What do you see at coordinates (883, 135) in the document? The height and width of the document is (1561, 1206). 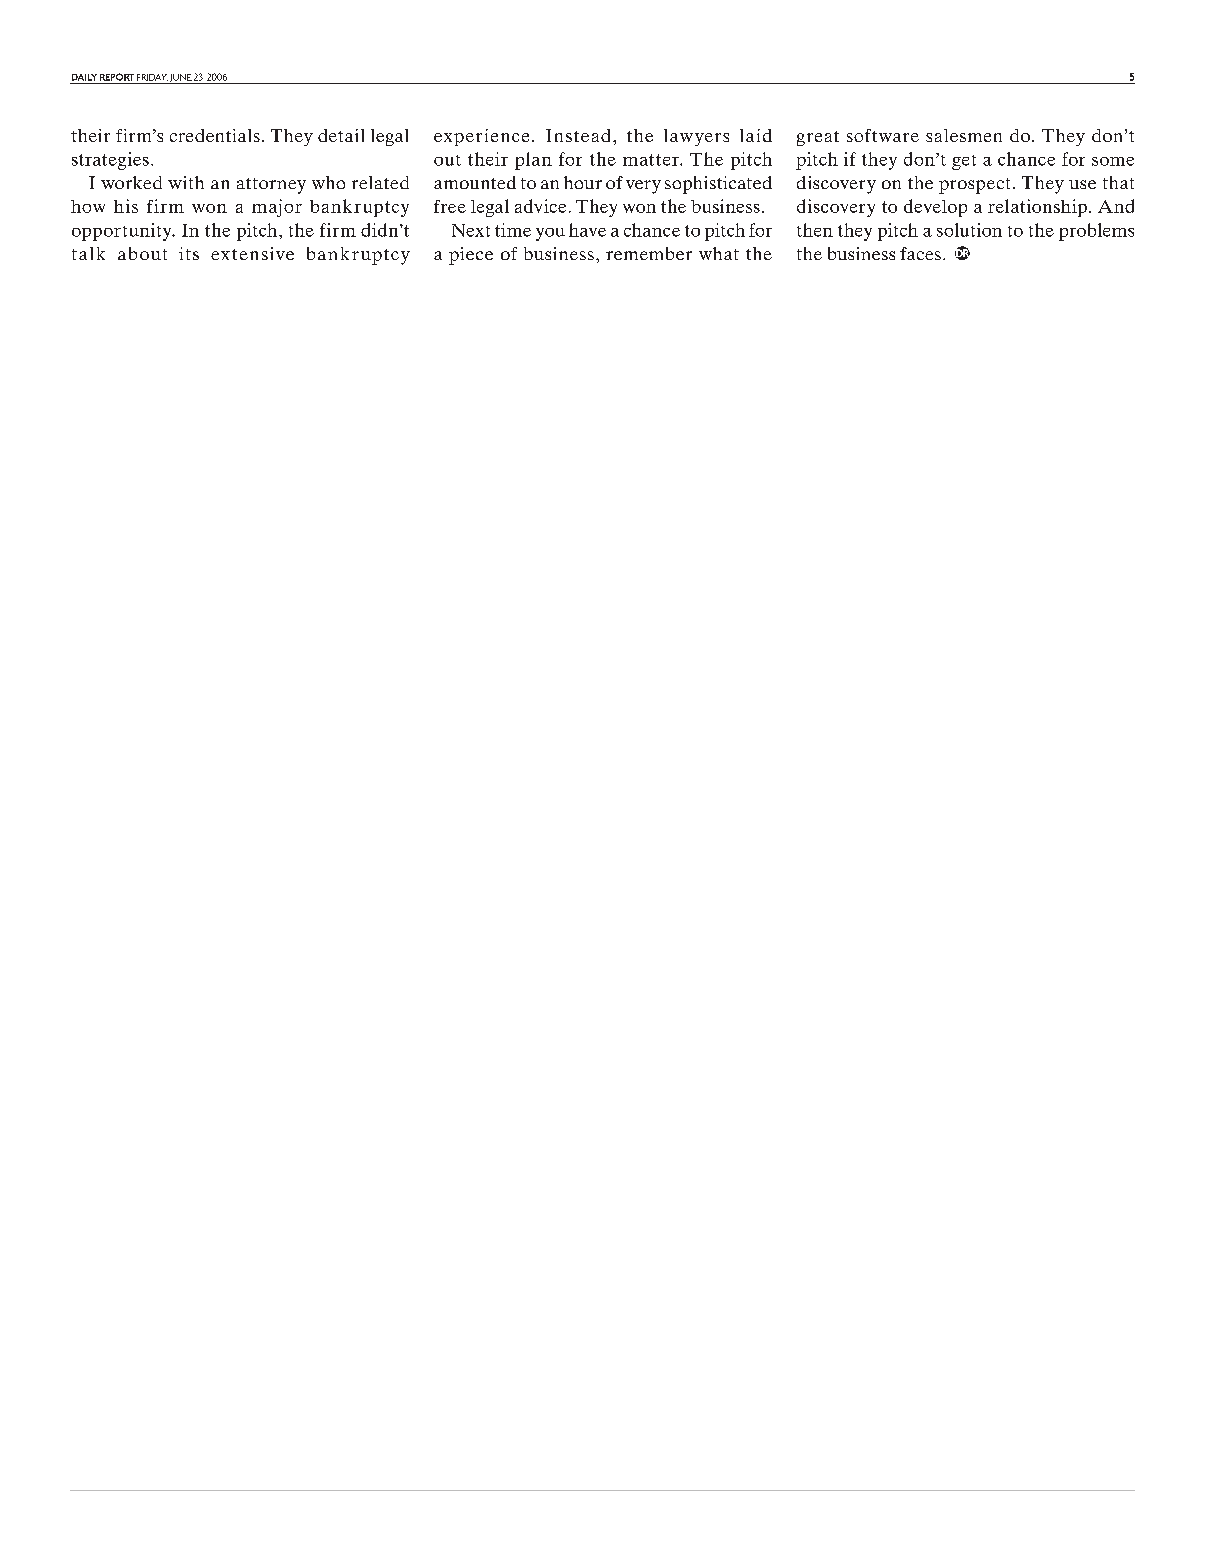 I see `software` at bounding box center [883, 135].
